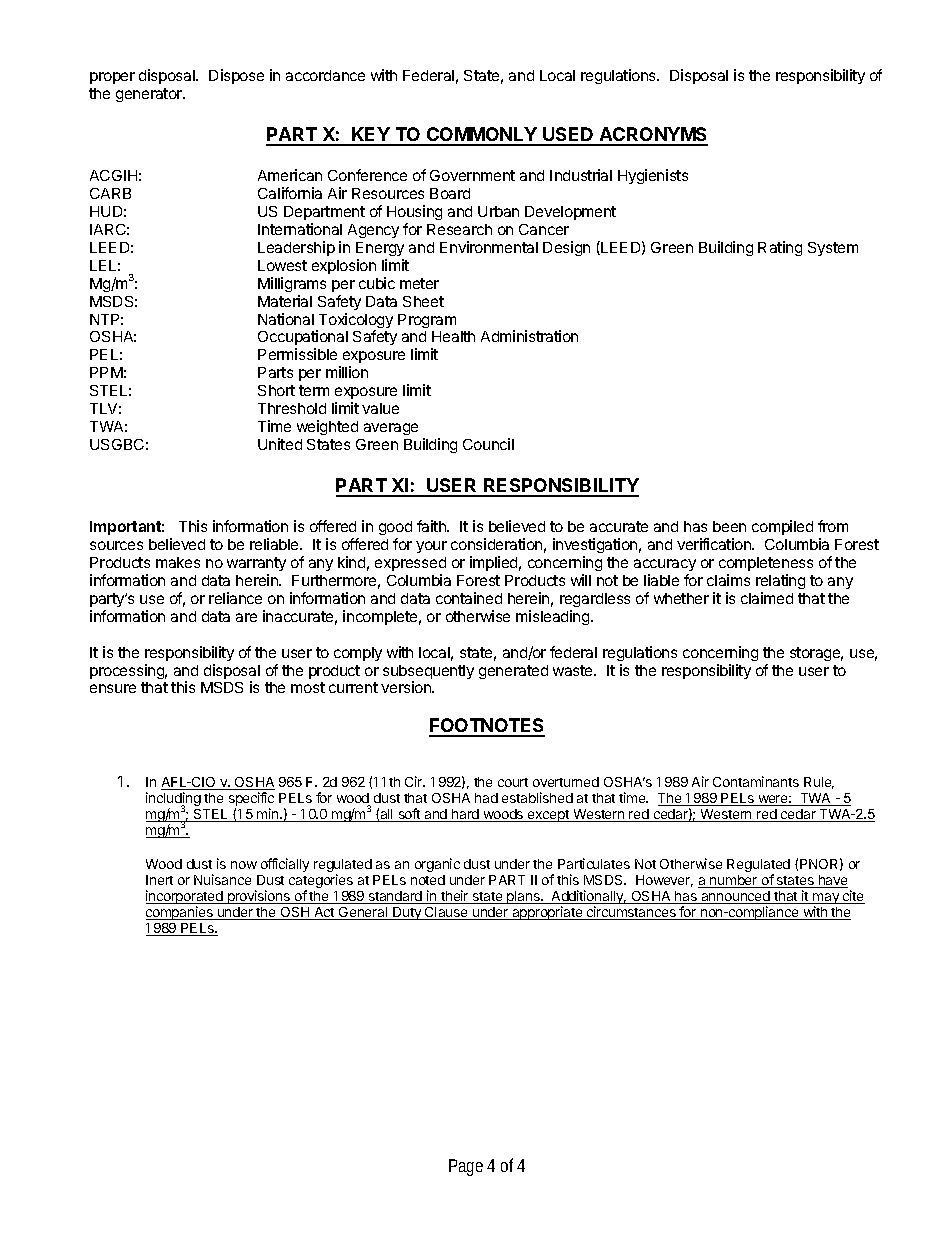  What do you see at coordinates (767, 598) in the page?
I see `claimed` at bounding box center [767, 598].
